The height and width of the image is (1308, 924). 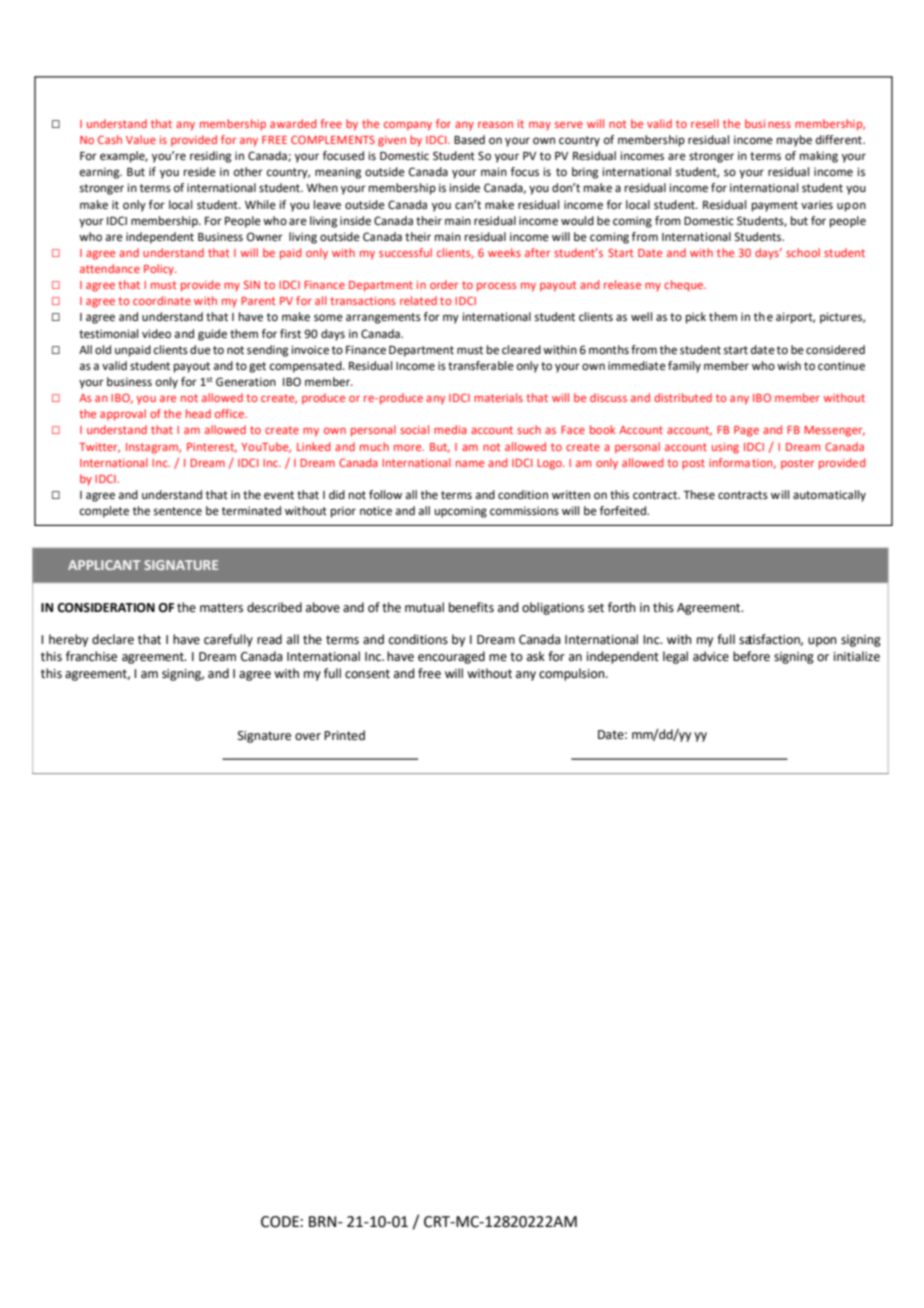 What do you see at coordinates (308, 737) in the image?
I see `over` at bounding box center [308, 737].
